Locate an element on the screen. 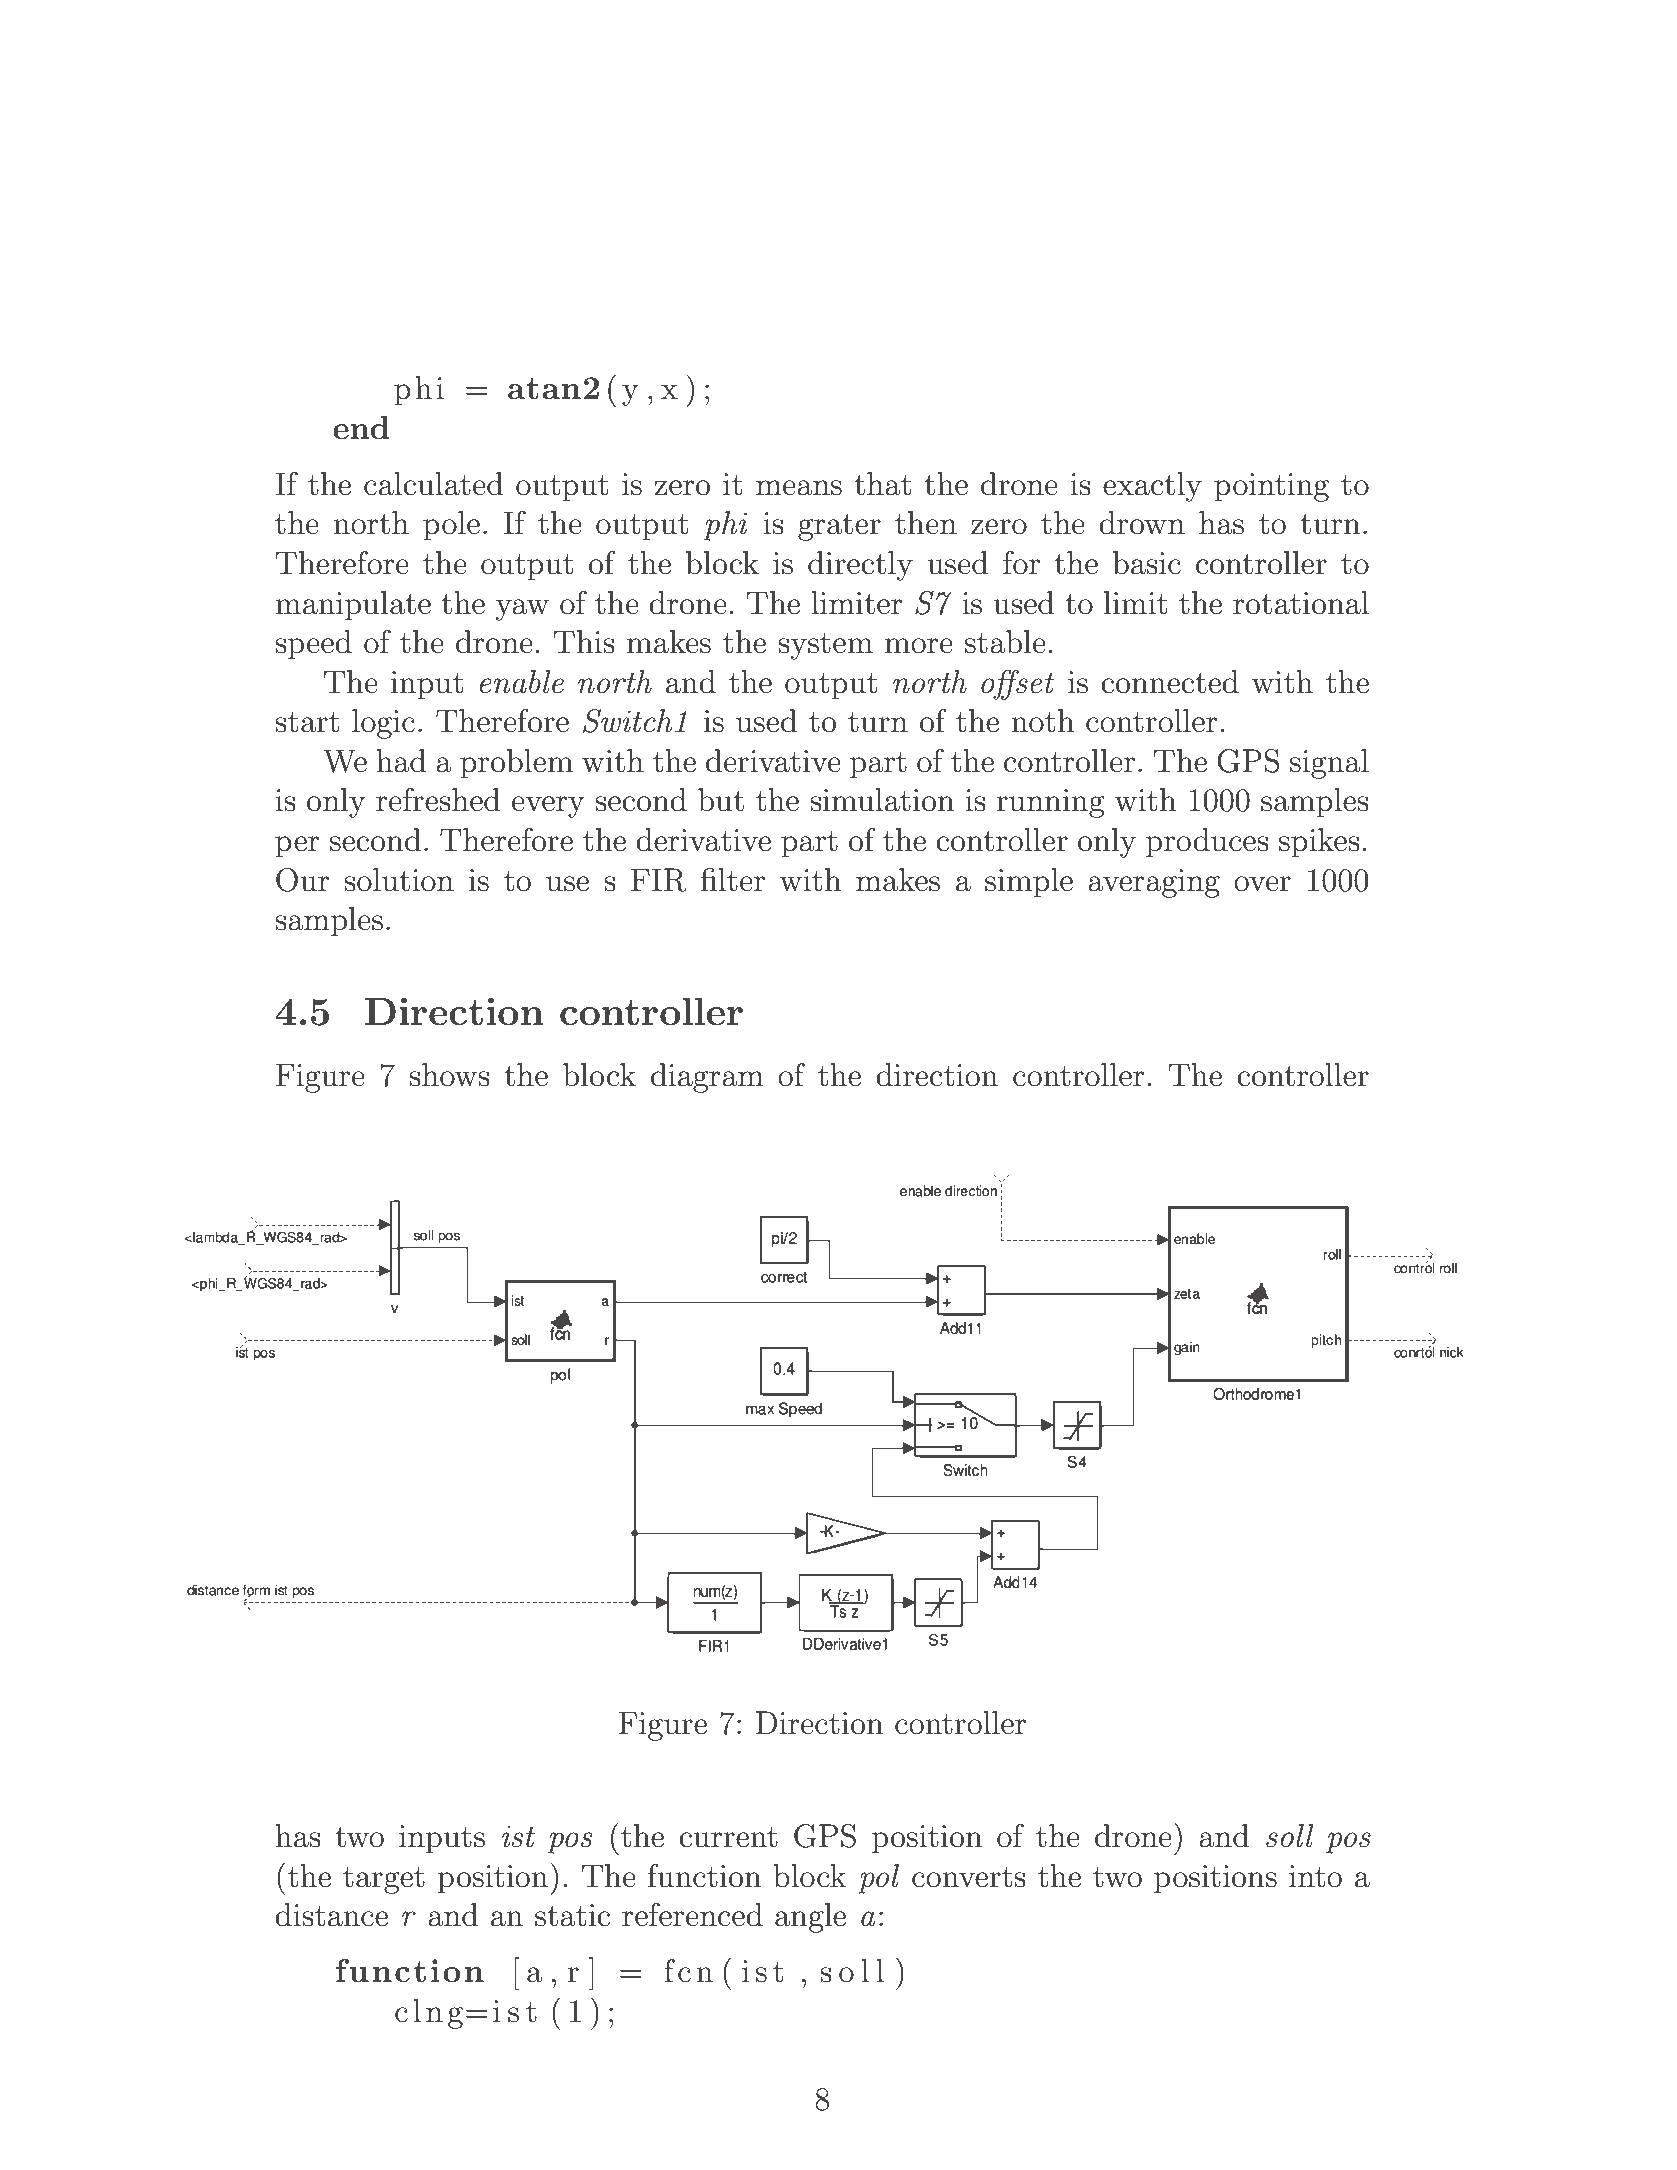 This screenshot has height=2170, width=1677. calculated is located at coordinates (434, 484).
